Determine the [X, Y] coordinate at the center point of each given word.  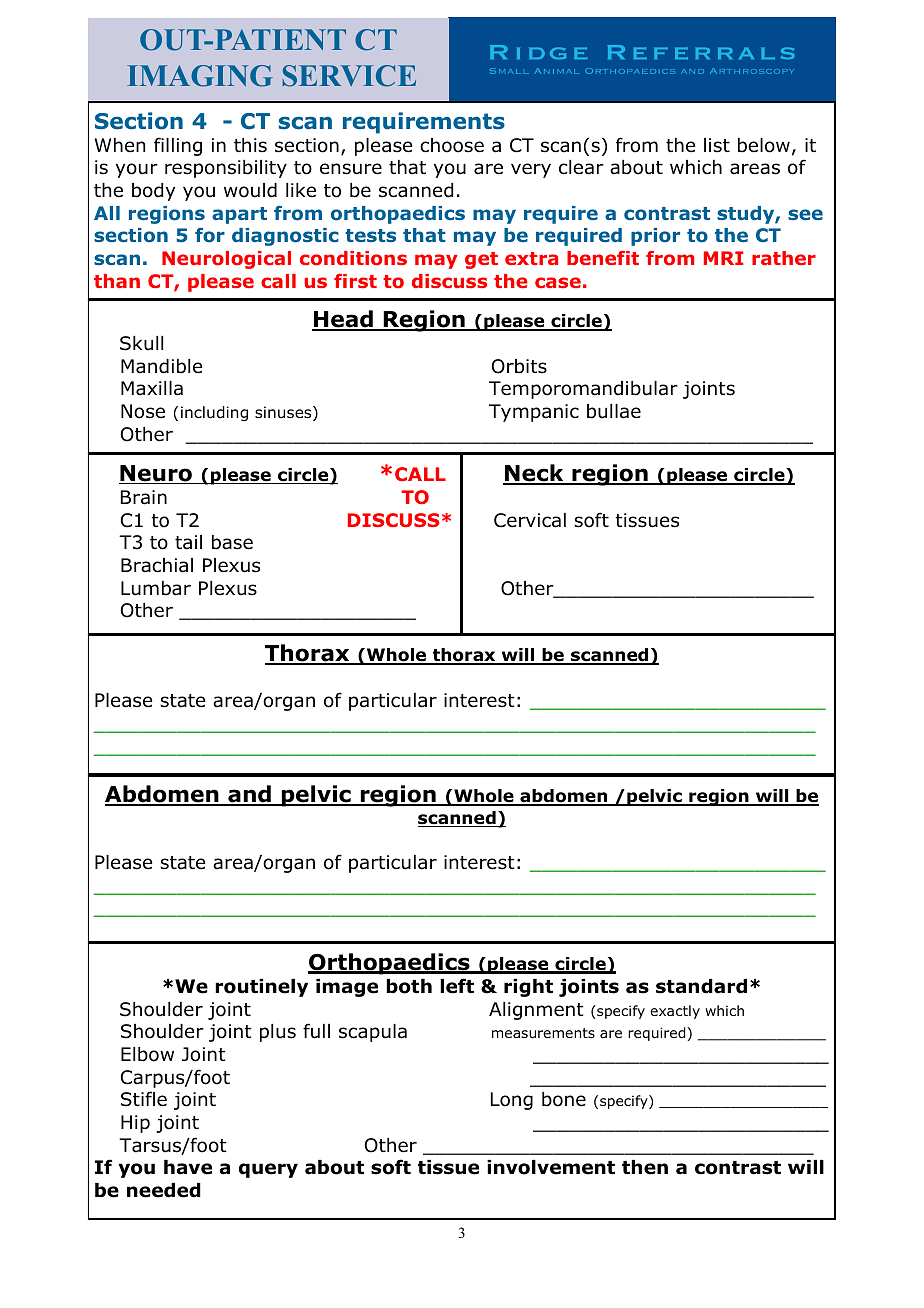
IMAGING [200, 76]
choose [452, 145]
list [717, 145]
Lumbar [156, 588]
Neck [534, 474]
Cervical [530, 520]
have [188, 1167]
